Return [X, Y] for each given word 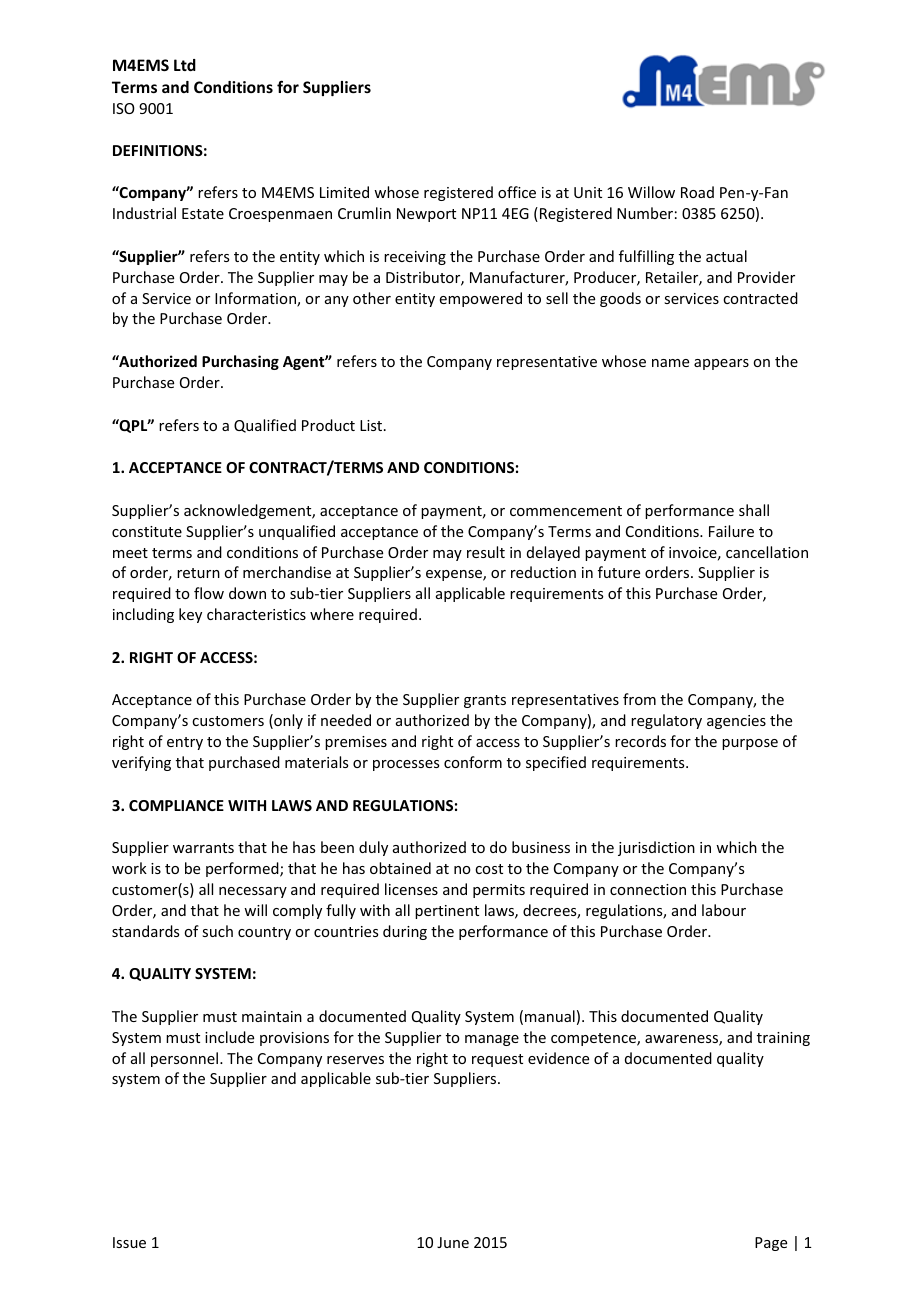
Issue [129, 1242]
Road [697, 192]
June [453, 1242]
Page [771, 1244]
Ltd [185, 65]
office [517, 192]
